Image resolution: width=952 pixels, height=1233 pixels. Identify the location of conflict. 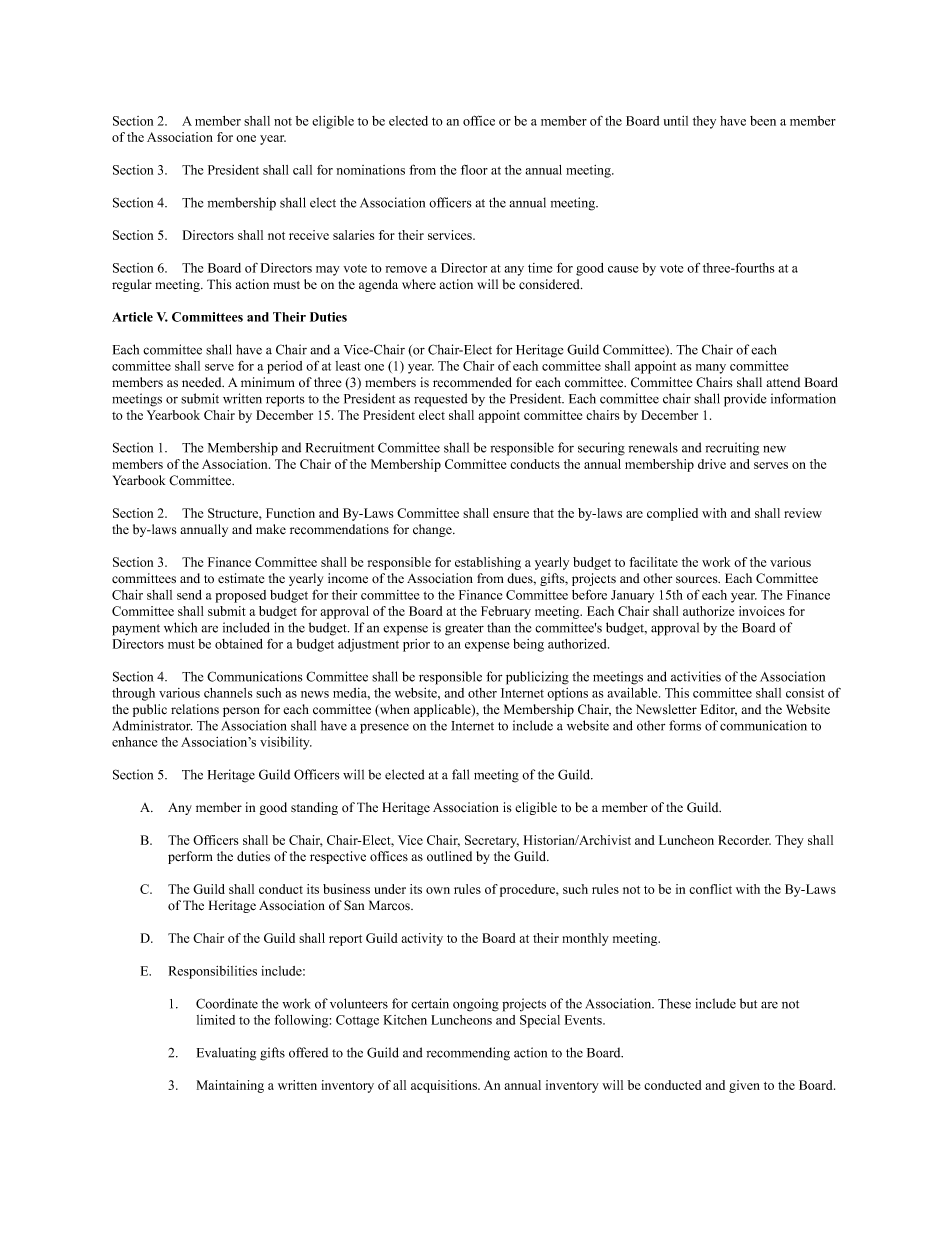
(710, 889).
